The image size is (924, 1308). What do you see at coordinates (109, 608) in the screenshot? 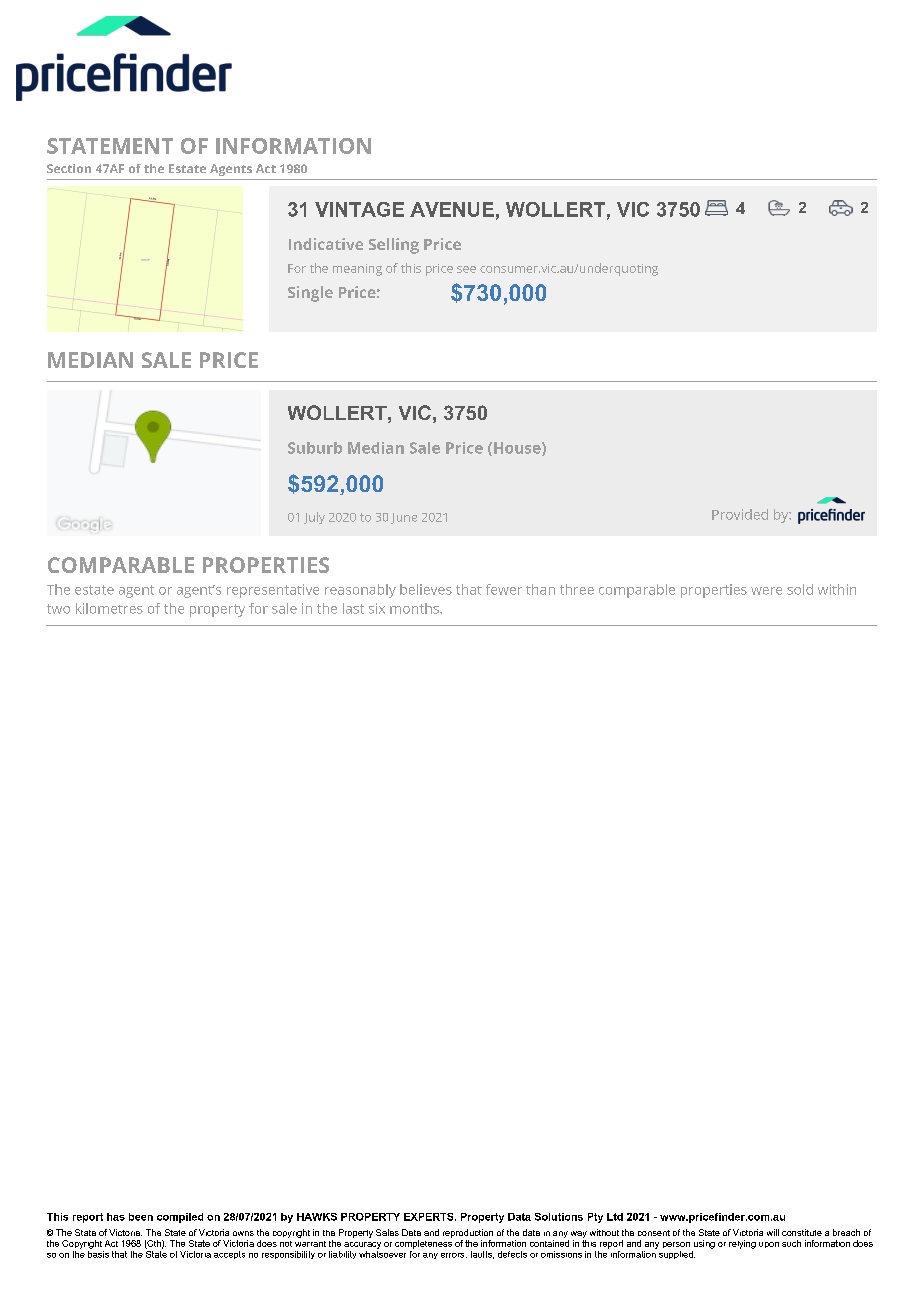
I see `kilometres` at bounding box center [109, 608].
